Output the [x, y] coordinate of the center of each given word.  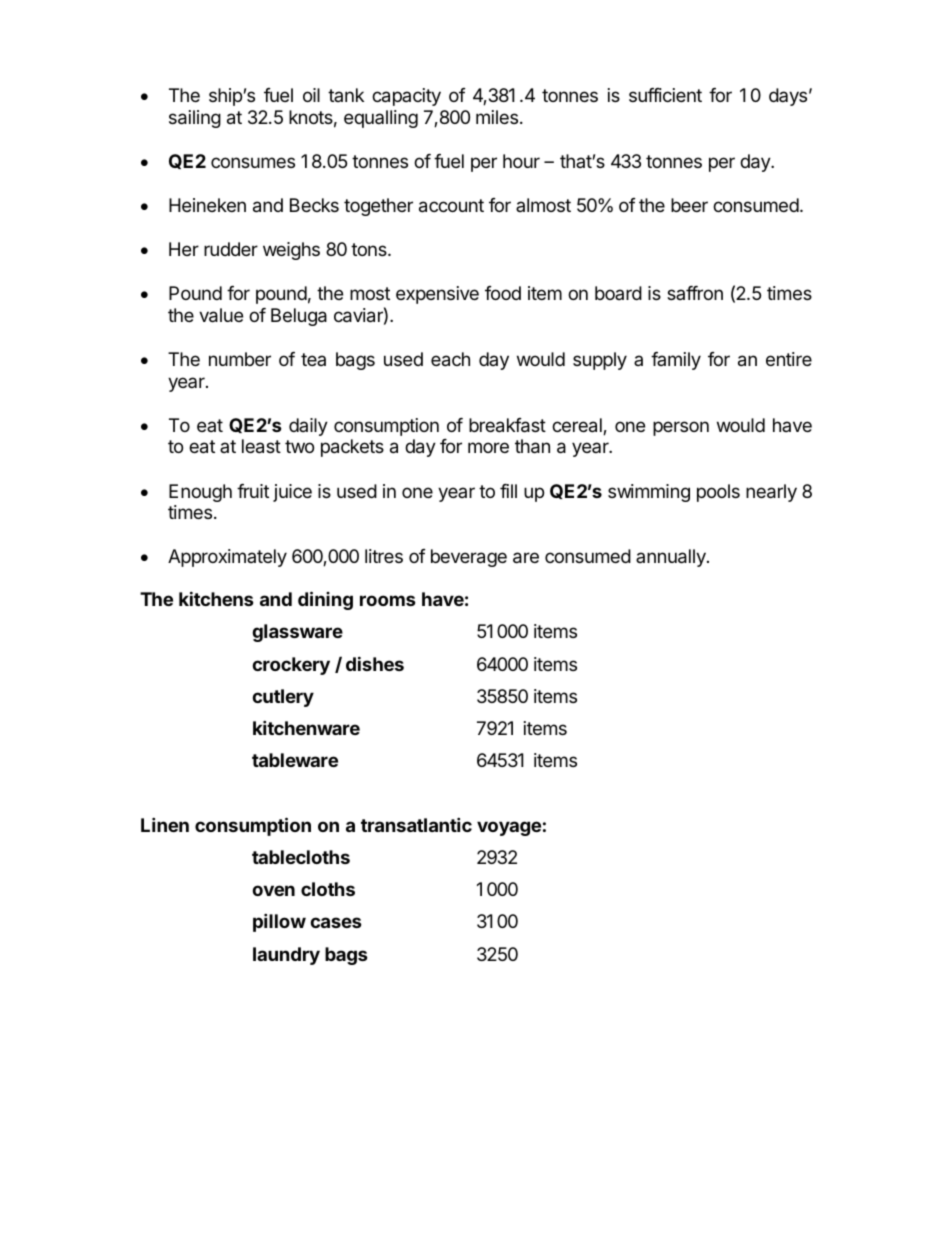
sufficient [665, 95]
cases [336, 922]
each [450, 359]
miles [497, 117]
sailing [195, 119]
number [240, 359]
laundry [286, 956]
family [676, 361]
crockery [291, 666]
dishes [375, 663]
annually [672, 558]
